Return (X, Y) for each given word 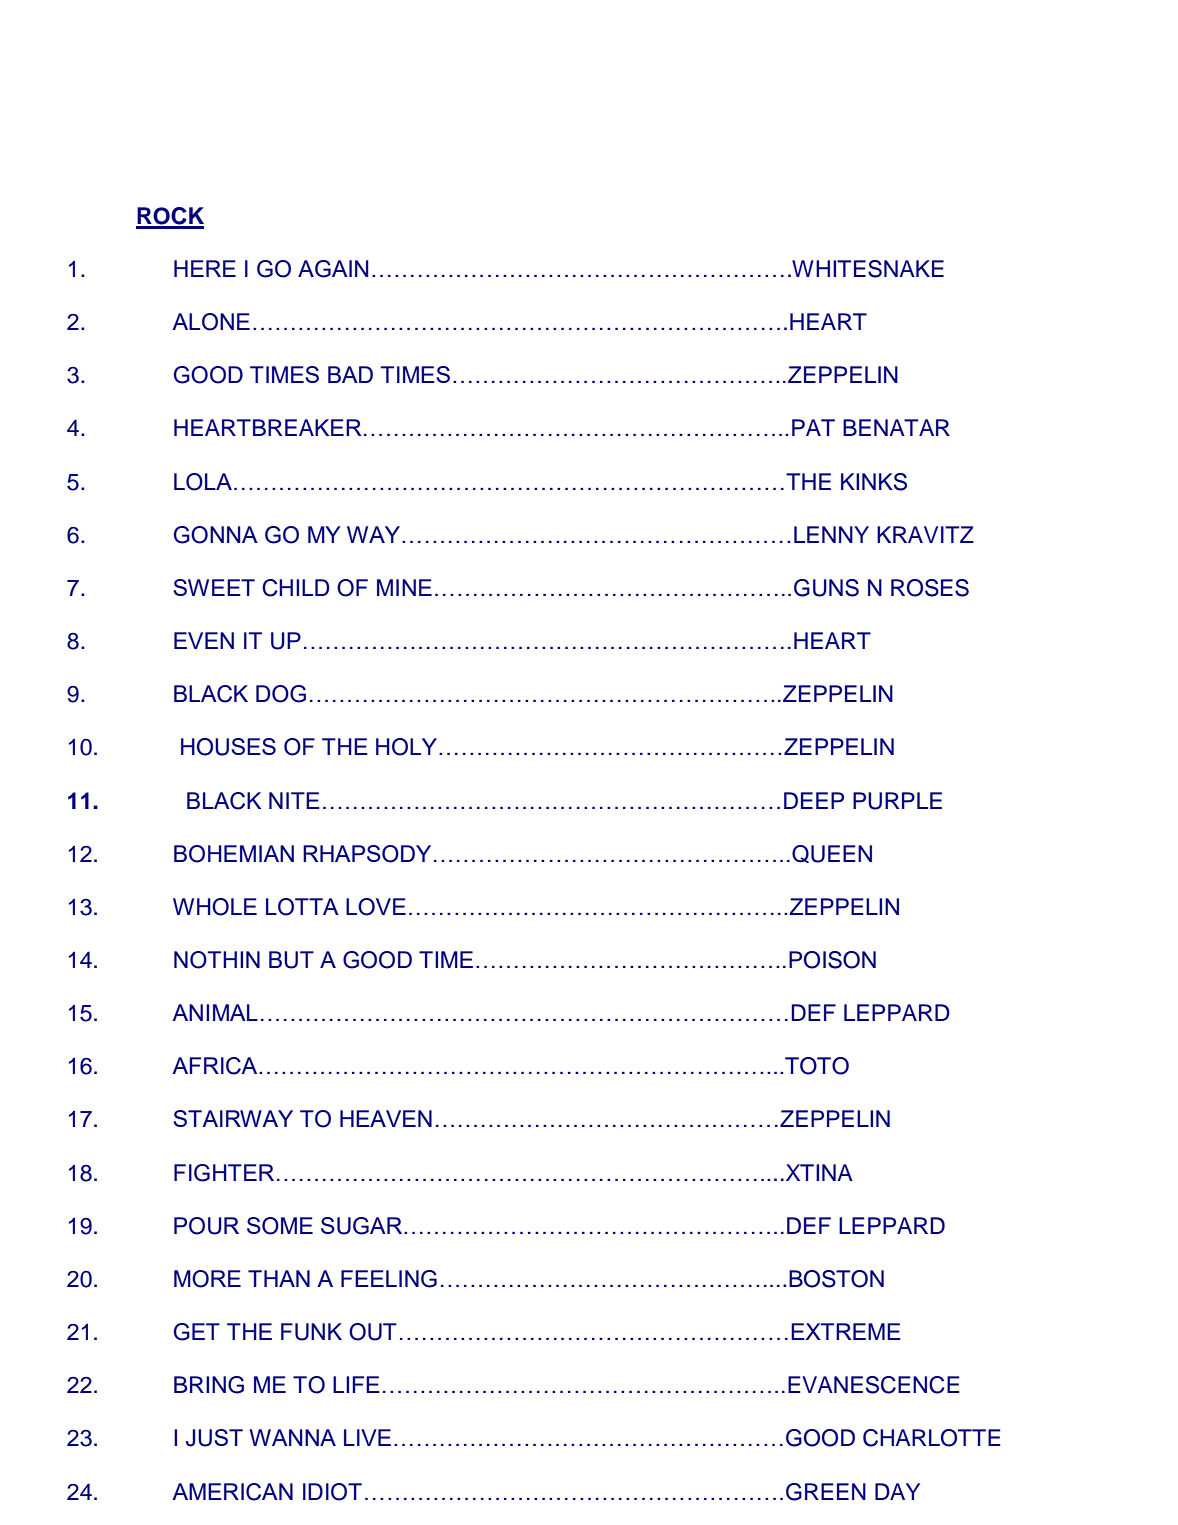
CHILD (295, 588)
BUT (291, 960)
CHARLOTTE (932, 1438)
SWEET (214, 587)
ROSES (930, 588)
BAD (350, 374)
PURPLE (897, 801)
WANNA (292, 1437)
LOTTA (302, 907)
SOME (280, 1226)
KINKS (874, 482)
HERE (205, 268)
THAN (279, 1278)
